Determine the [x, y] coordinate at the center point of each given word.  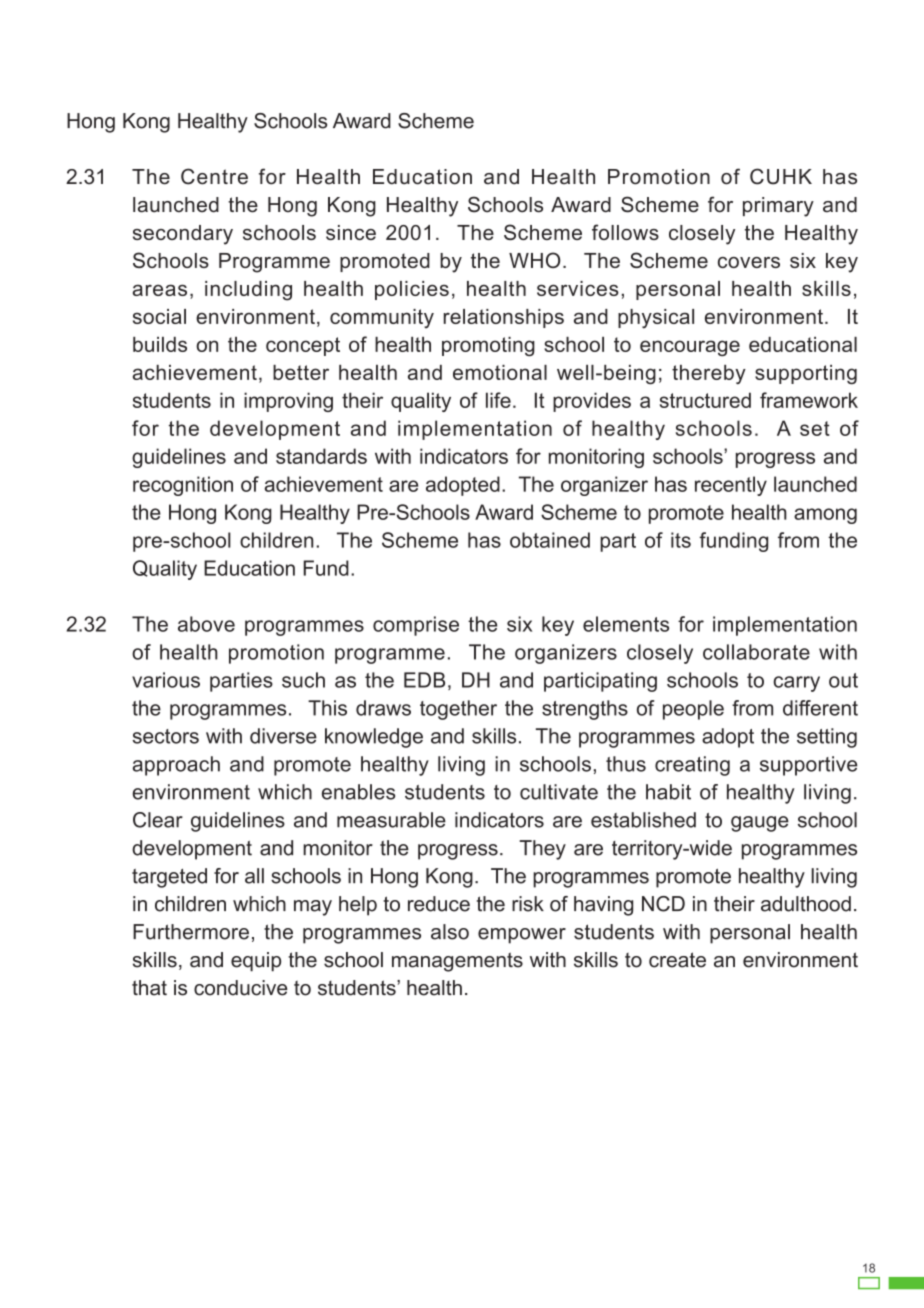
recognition [183, 486]
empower [522, 936]
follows [625, 232]
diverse [283, 736]
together [458, 710]
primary [778, 207]
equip [256, 962]
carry [796, 684]
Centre [214, 176]
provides [592, 402]
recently [731, 486]
